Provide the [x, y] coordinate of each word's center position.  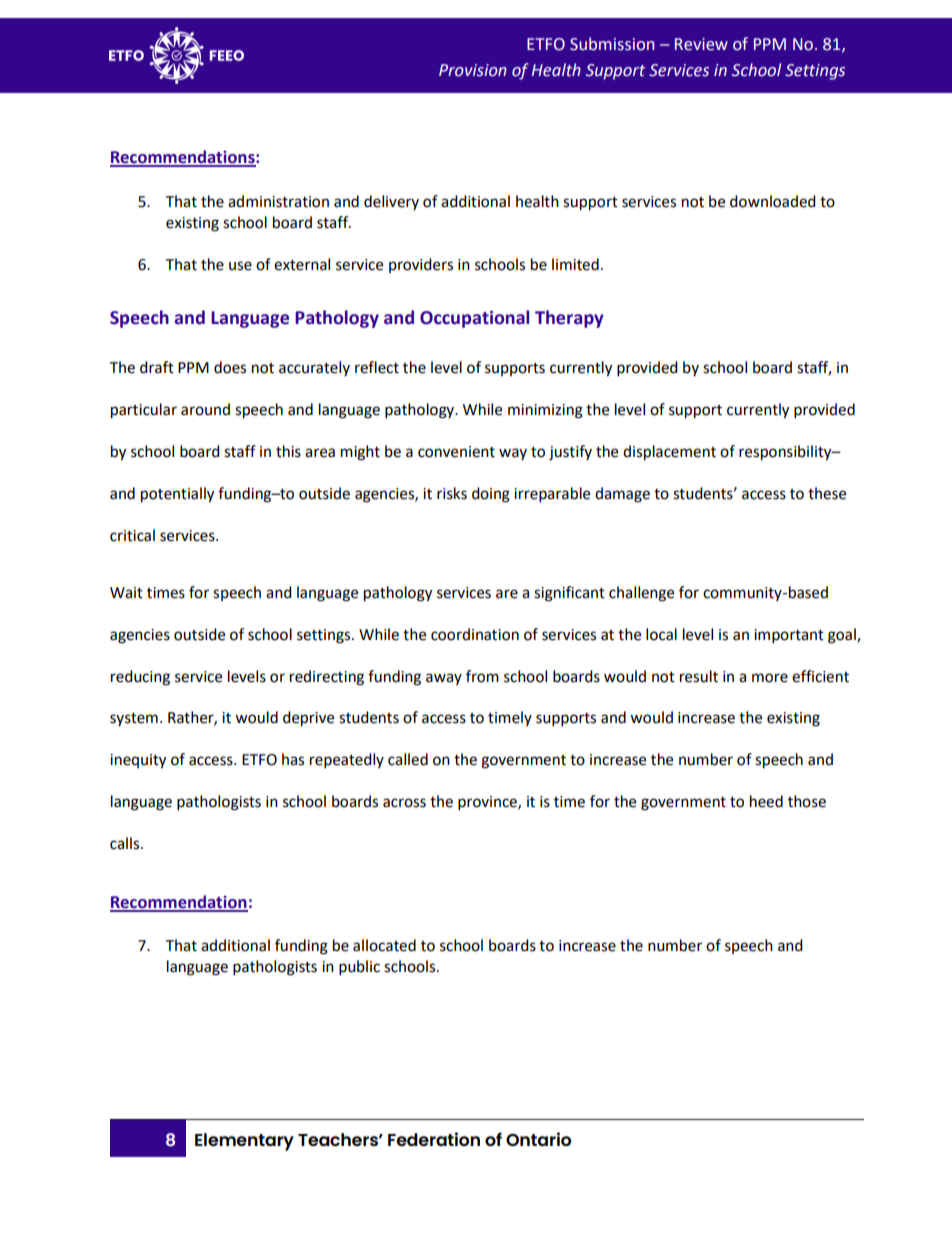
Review [701, 44]
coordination [475, 634]
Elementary [244, 1142]
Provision [473, 70]
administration [278, 201]
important [789, 636]
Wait [126, 593]
